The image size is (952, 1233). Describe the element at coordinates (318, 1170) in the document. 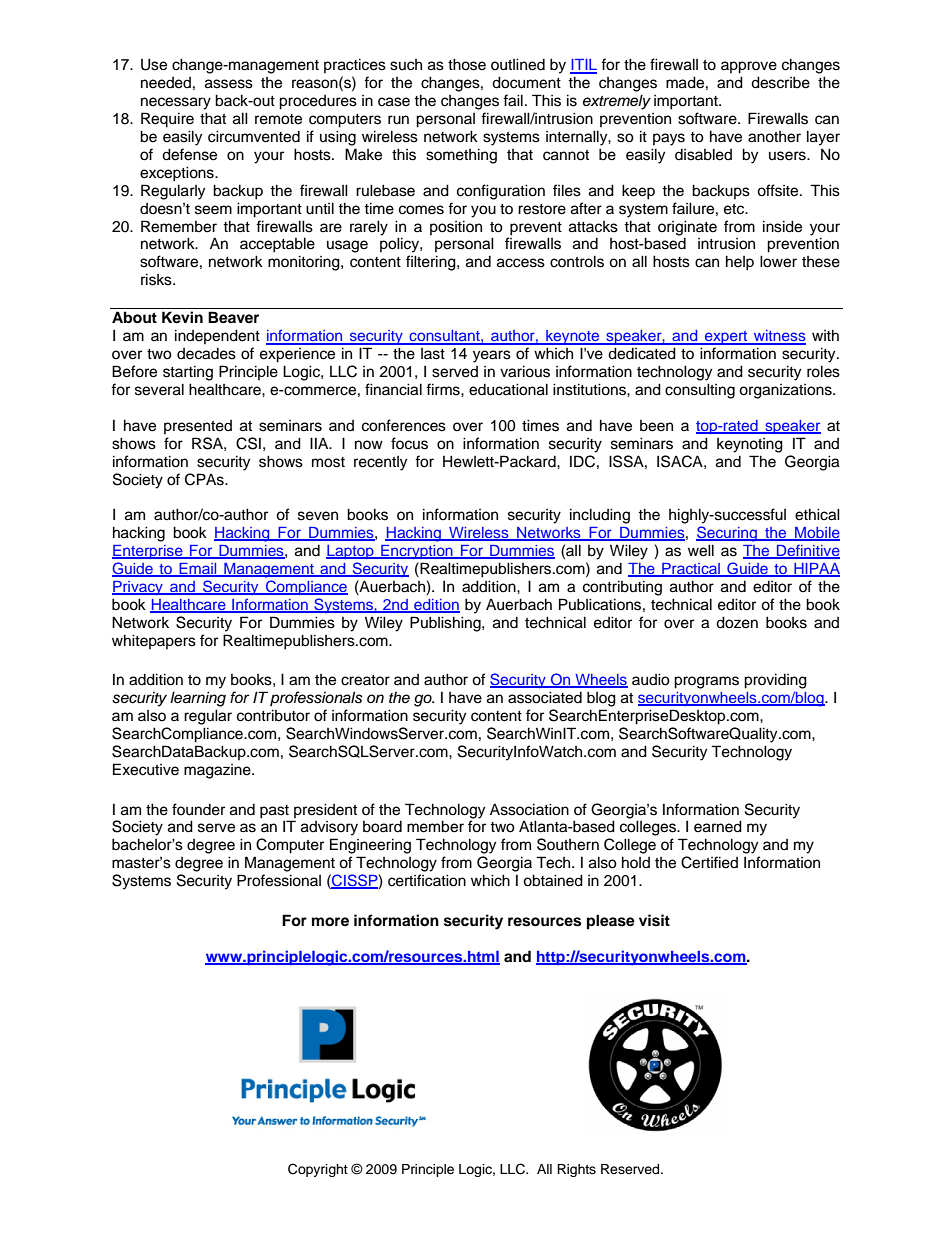

I see `Copyright` at that location.
